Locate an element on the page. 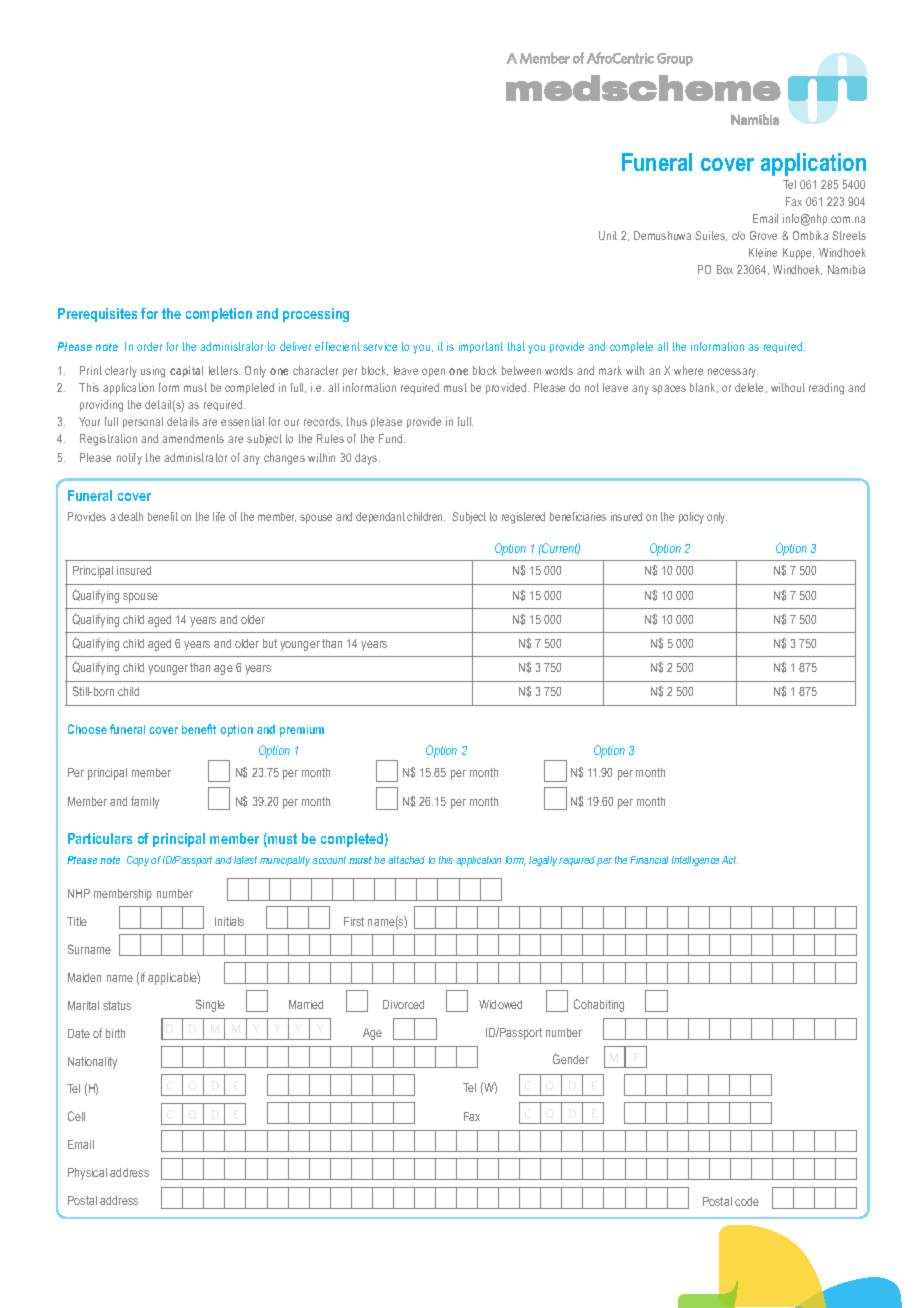  delete is located at coordinates (751, 388).
